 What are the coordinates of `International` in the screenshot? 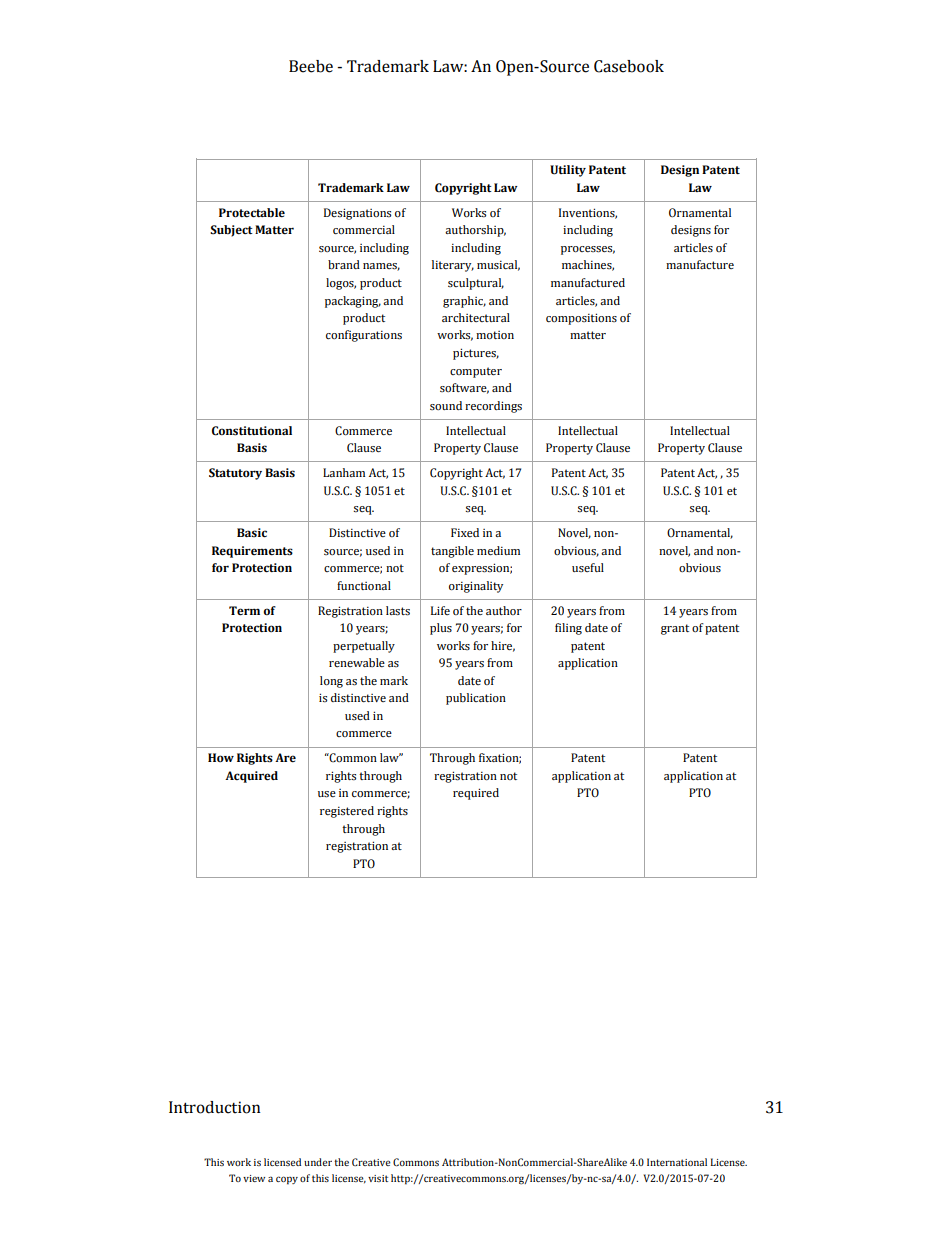 It's located at (677, 1162).
